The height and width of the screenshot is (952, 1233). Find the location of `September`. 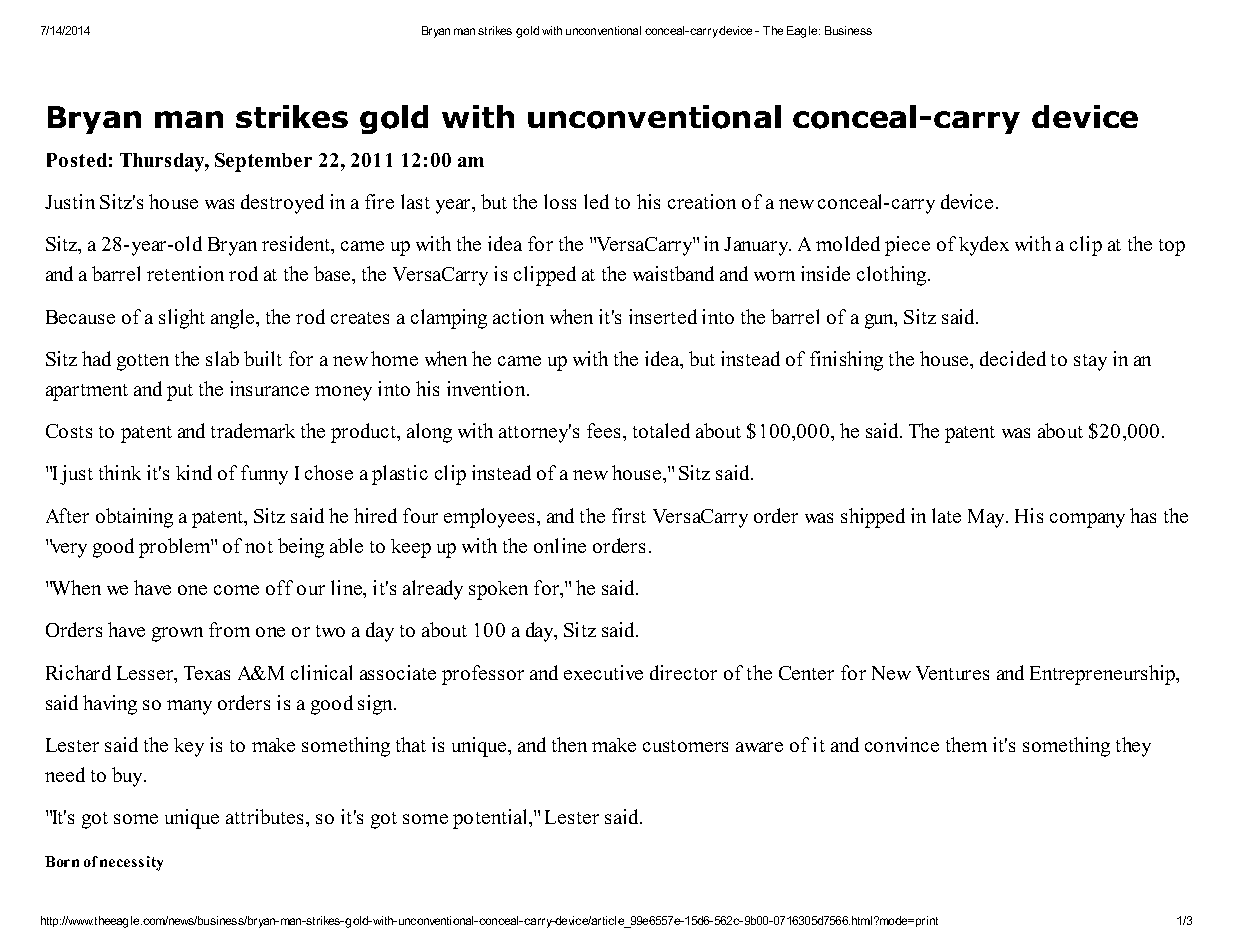

September is located at coordinates (263, 162).
